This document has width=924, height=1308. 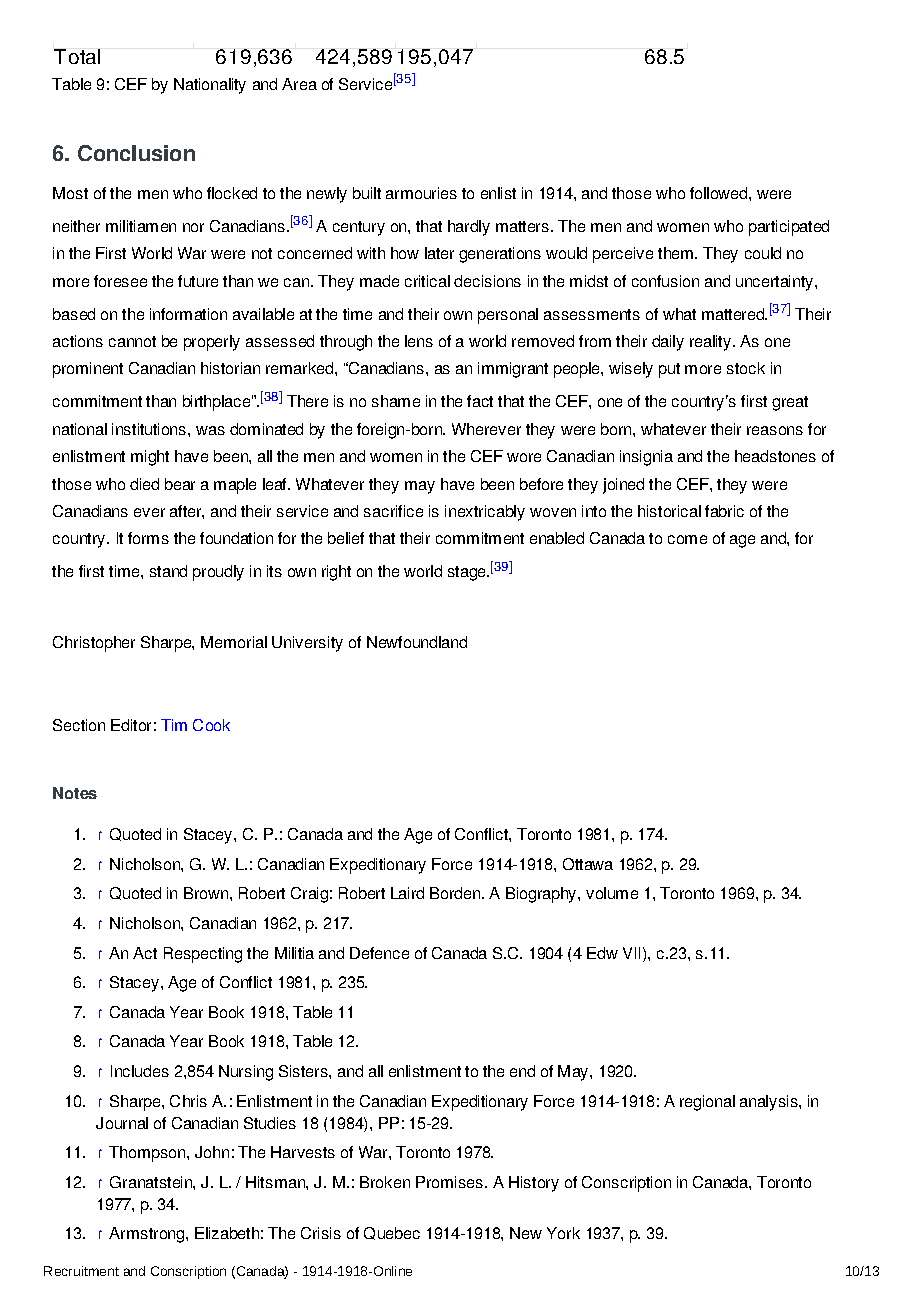 I want to click on sacrifice, so click(x=393, y=511).
